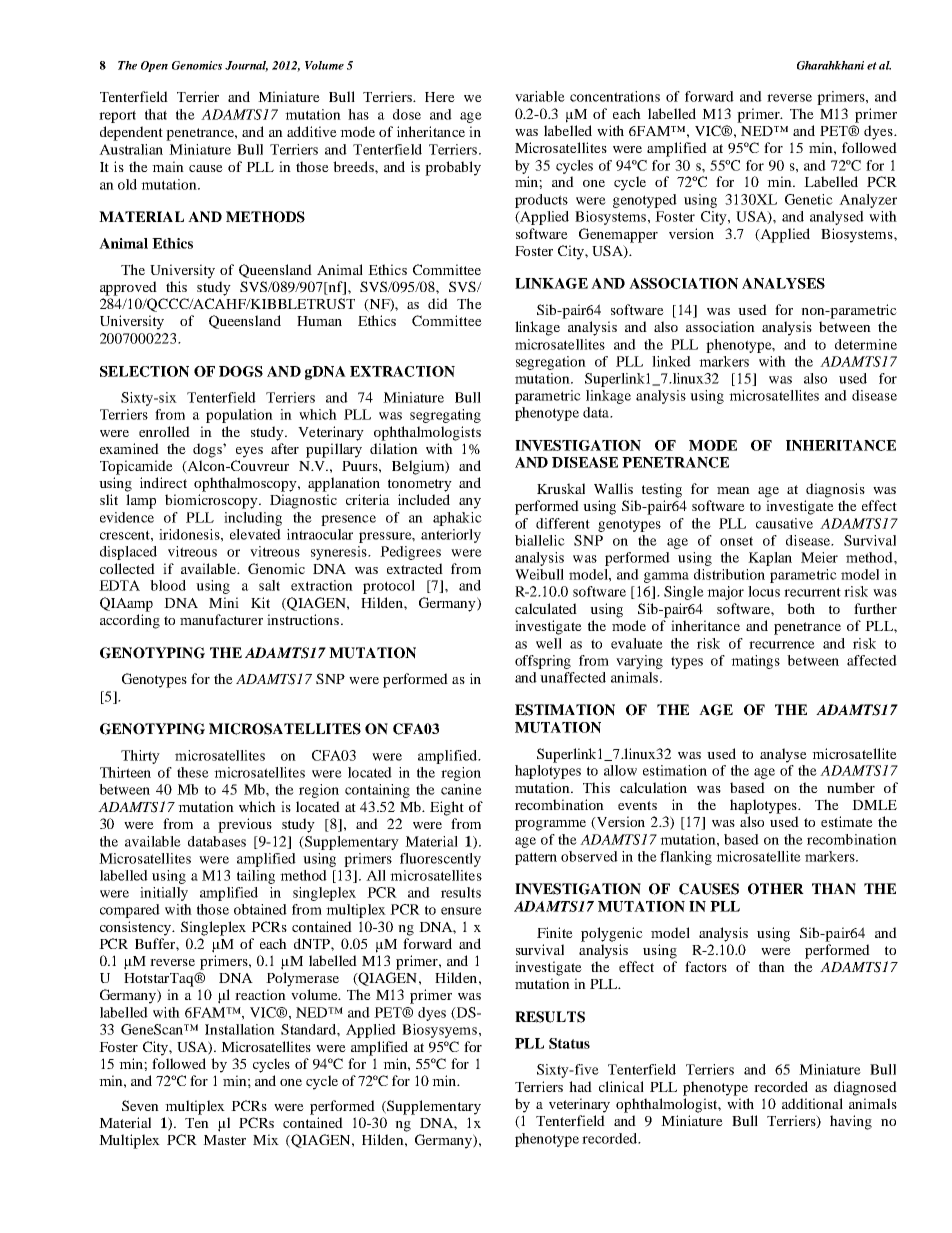 This page has height=1233, width=952. I want to click on variable, so click(540, 96).
